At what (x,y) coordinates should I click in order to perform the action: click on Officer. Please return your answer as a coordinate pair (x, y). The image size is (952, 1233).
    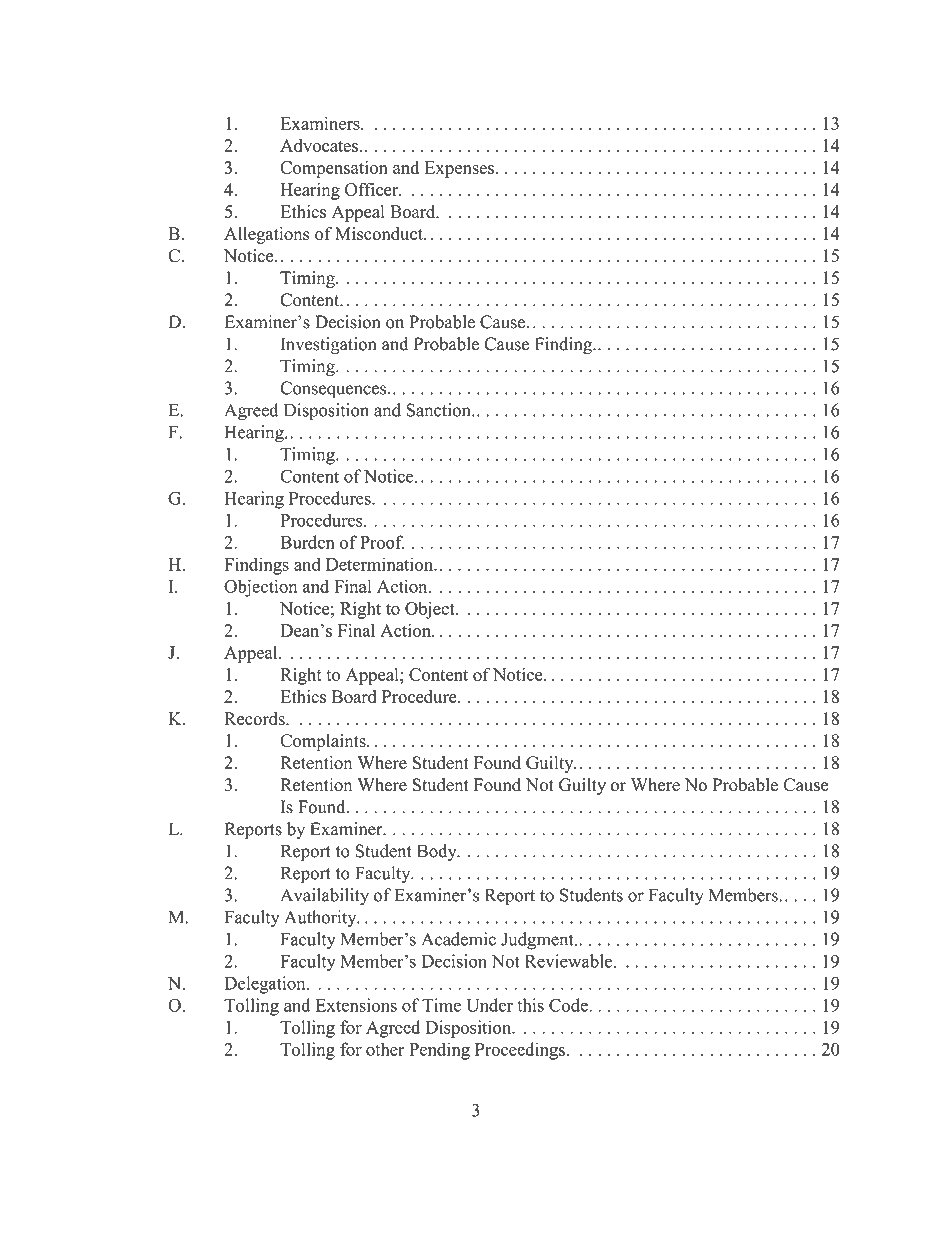
    Looking at the image, I should click on (373, 189).
